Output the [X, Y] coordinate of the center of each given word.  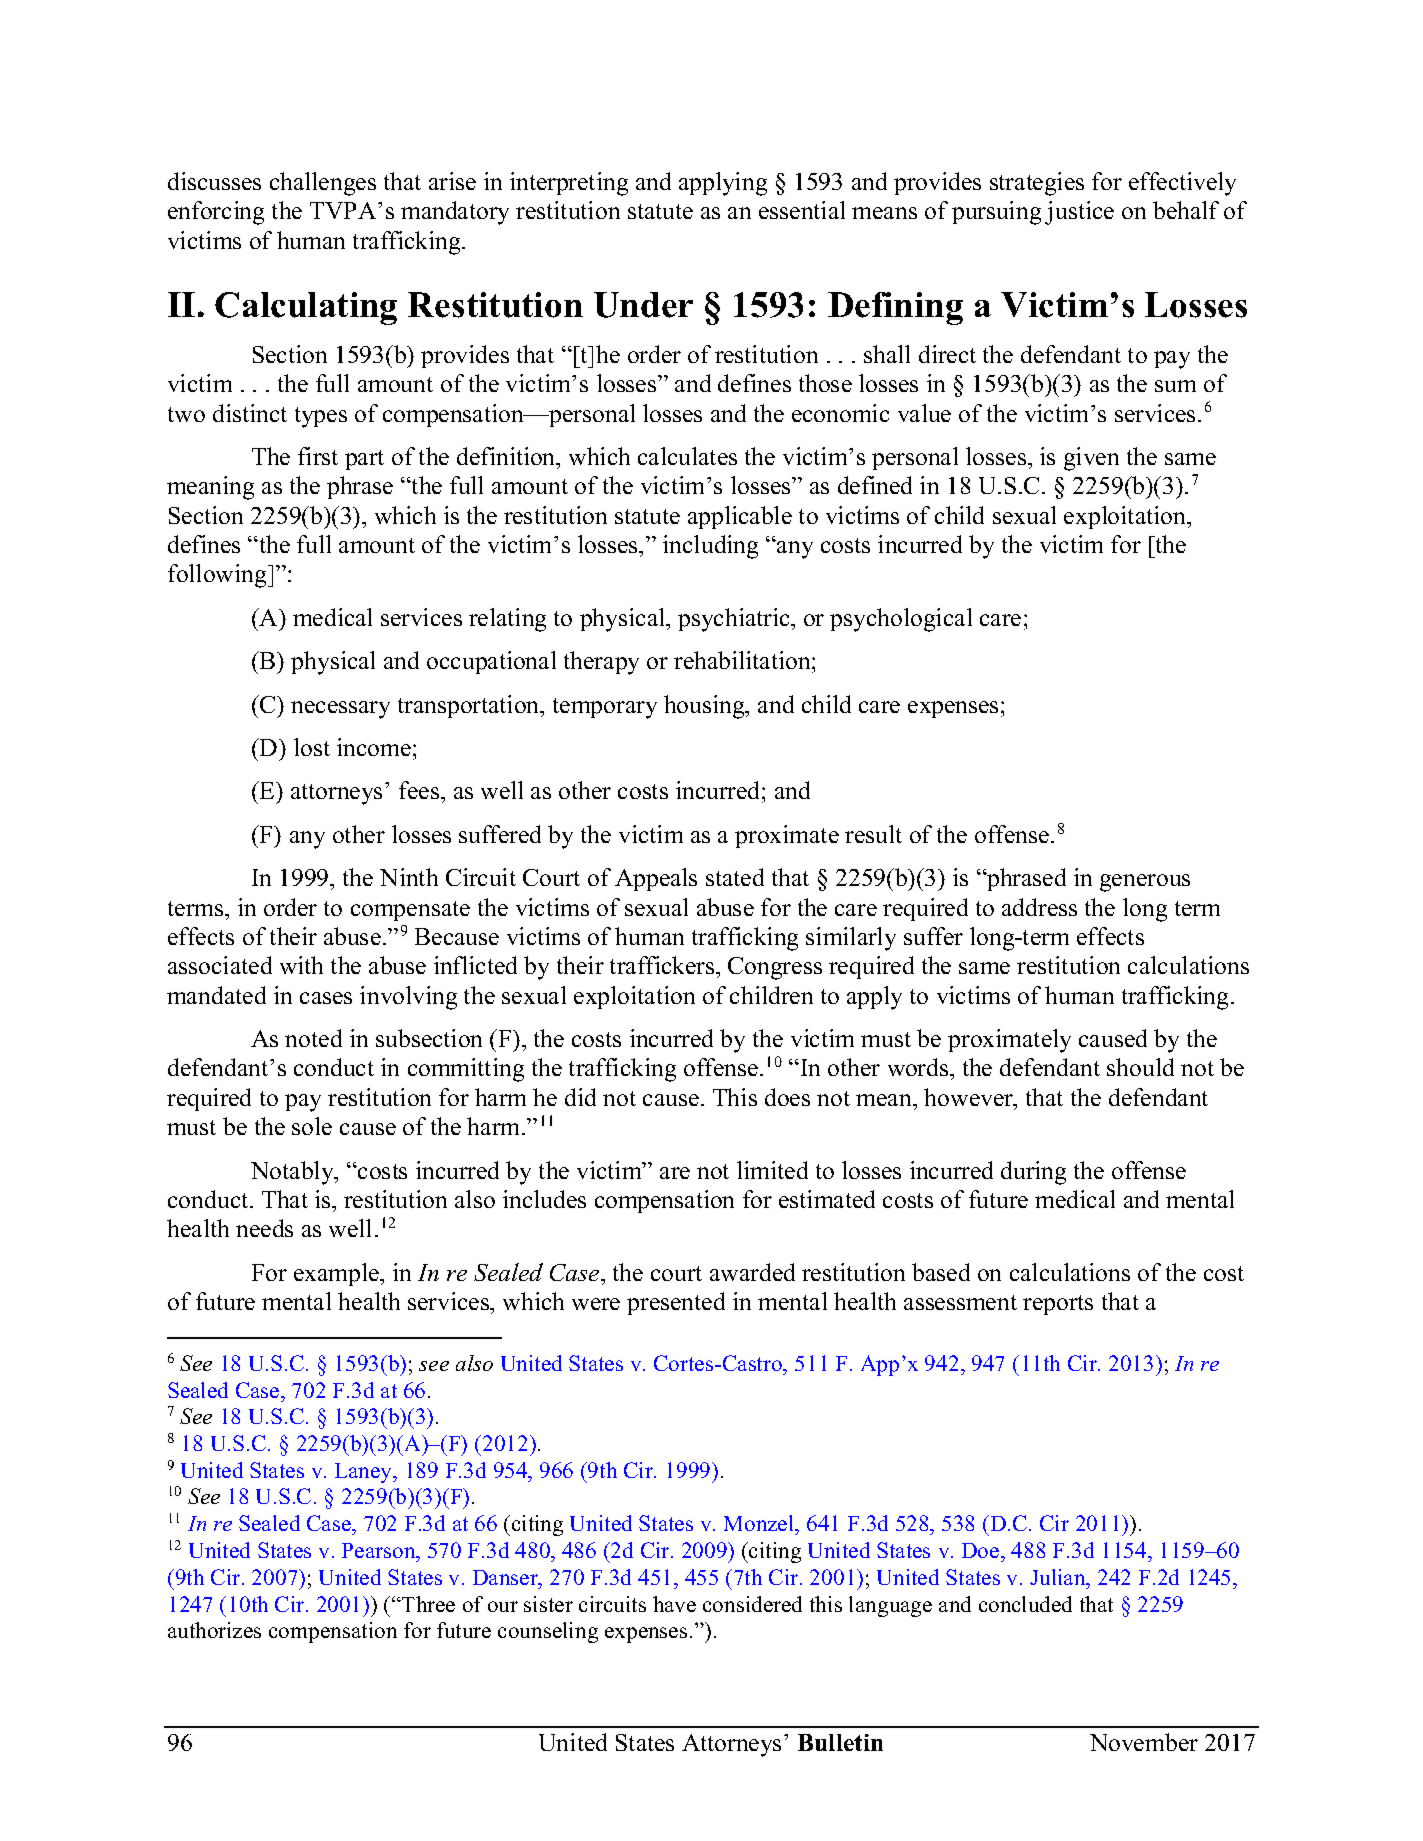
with [301, 965]
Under [643, 305]
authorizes [214, 1630]
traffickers [663, 965]
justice [1079, 213]
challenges [323, 184]
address [1039, 907]
